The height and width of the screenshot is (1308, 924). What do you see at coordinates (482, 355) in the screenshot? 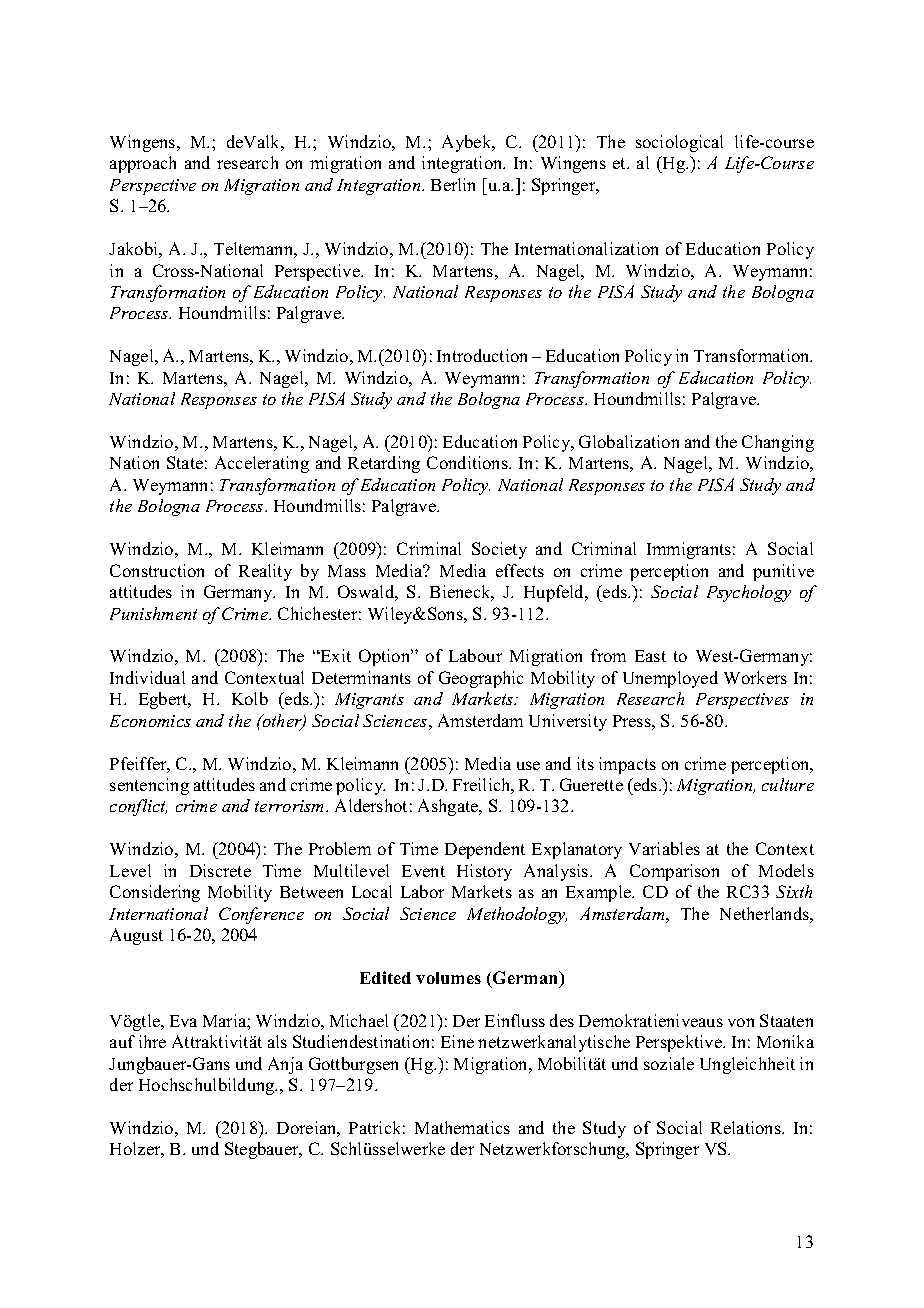
I see `Introduction` at bounding box center [482, 355].
